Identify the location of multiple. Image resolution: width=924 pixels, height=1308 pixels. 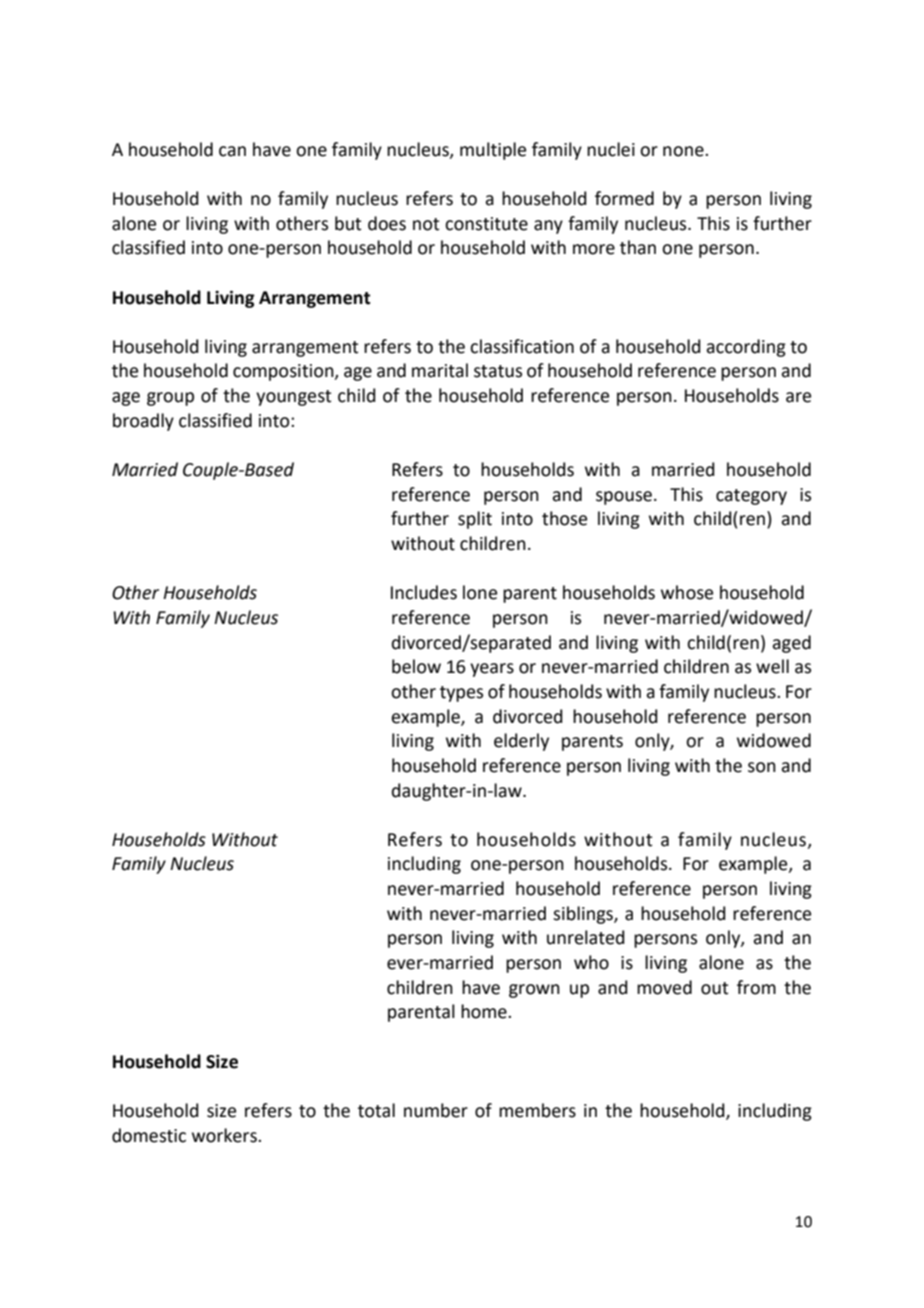
(493, 151).
